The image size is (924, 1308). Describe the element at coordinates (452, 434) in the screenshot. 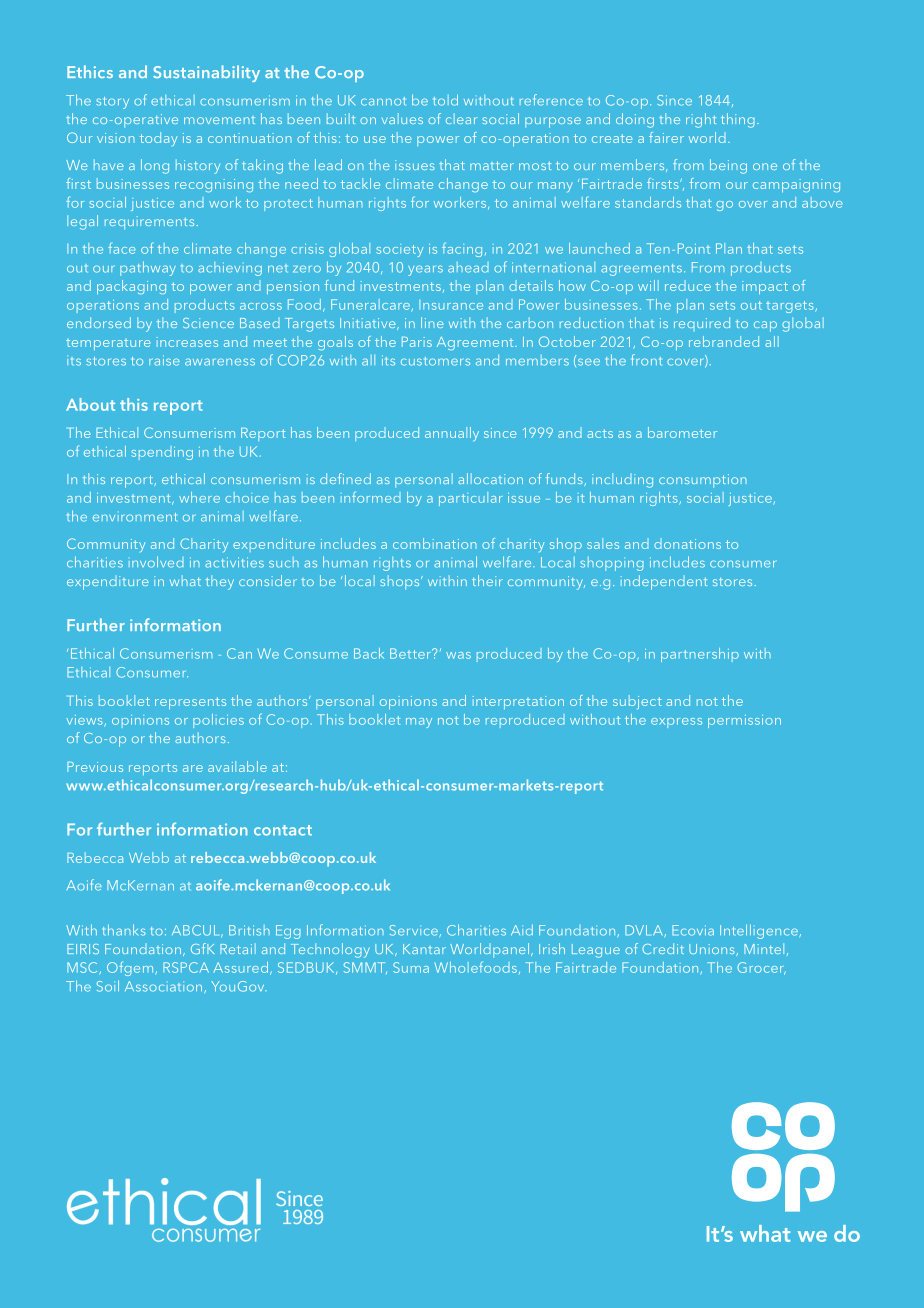

I see `annually` at that location.
